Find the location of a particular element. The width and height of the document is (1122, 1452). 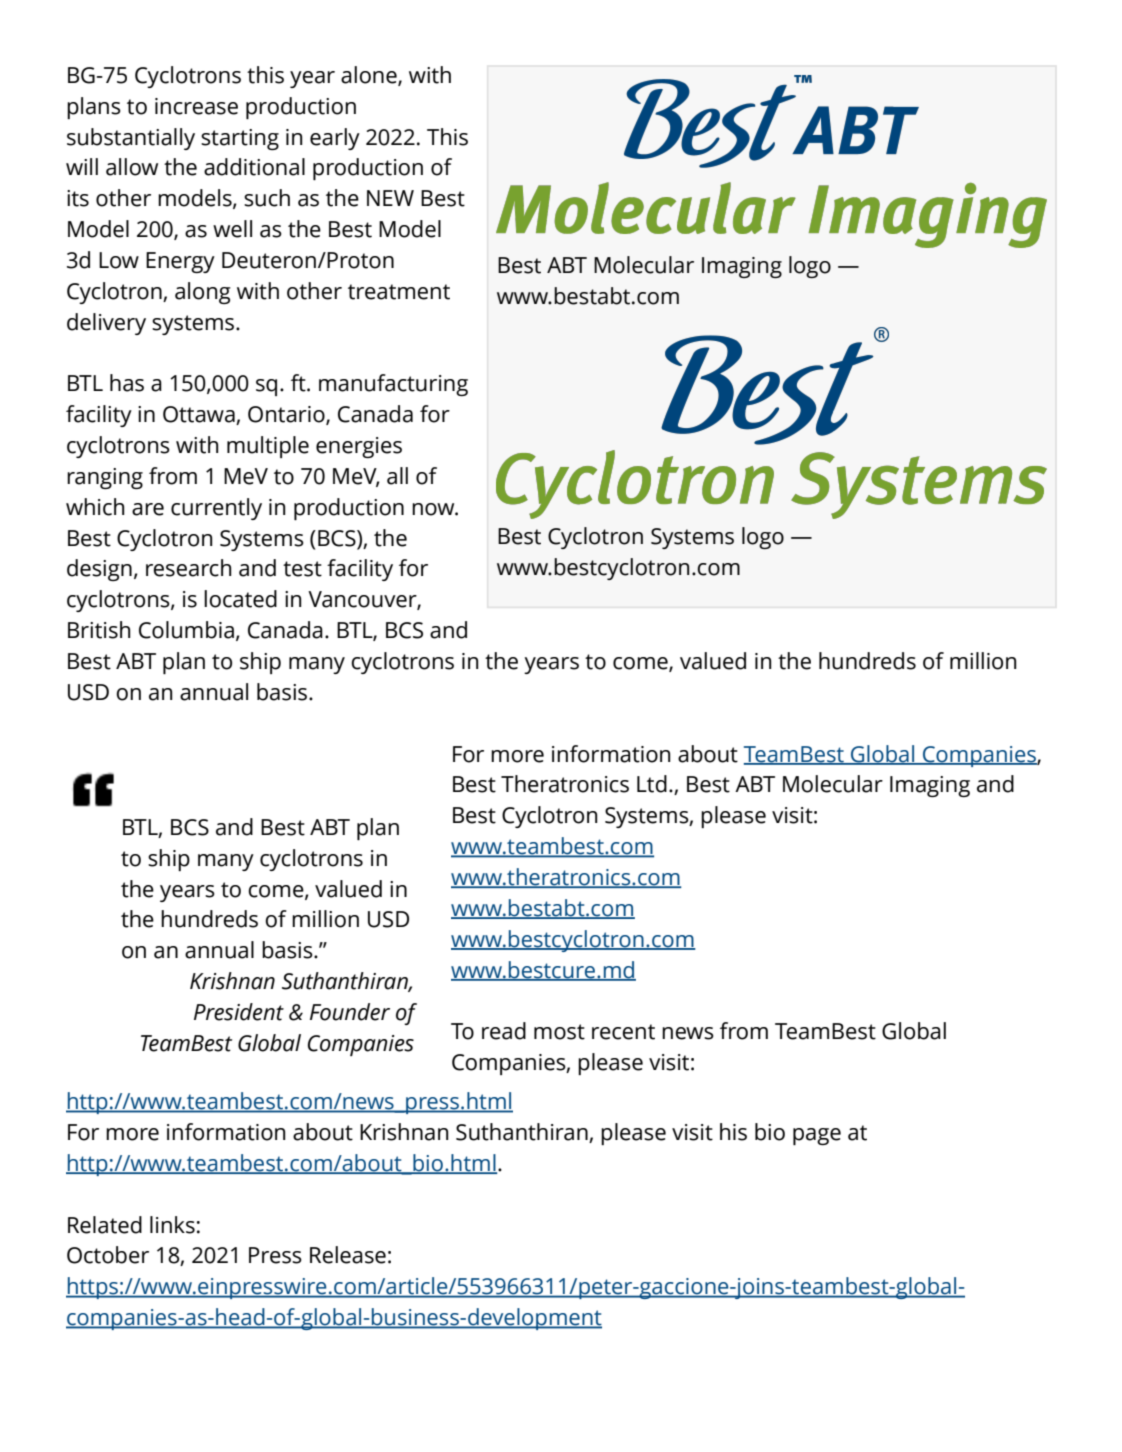

Columbia is located at coordinates (186, 630).
